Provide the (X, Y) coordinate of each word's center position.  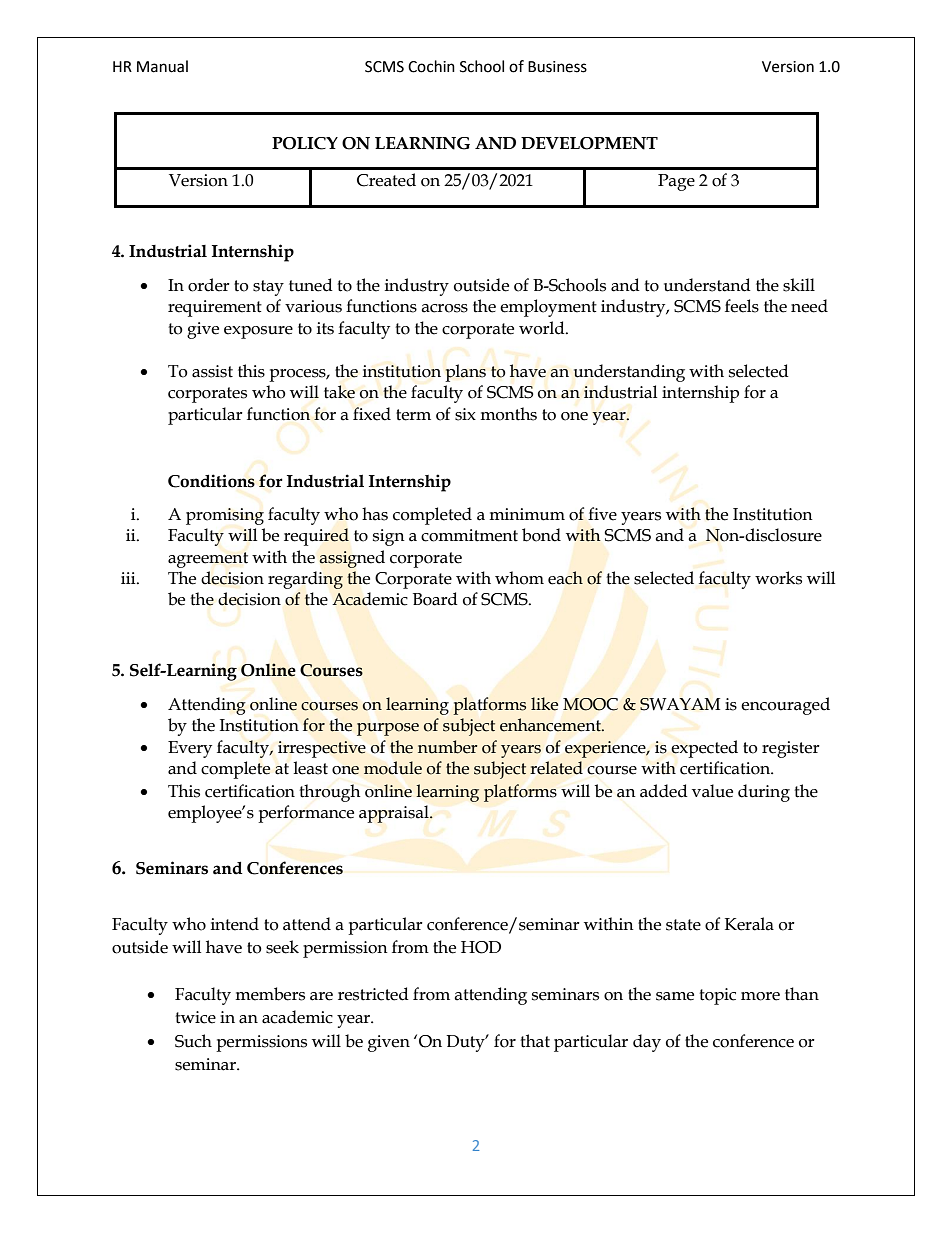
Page (676, 182)
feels (742, 306)
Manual (162, 66)
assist (212, 371)
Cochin (431, 66)
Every (190, 749)
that (535, 1041)
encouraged (785, 706)
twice (195, 1017)
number (447, 747)
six (465, 414)
